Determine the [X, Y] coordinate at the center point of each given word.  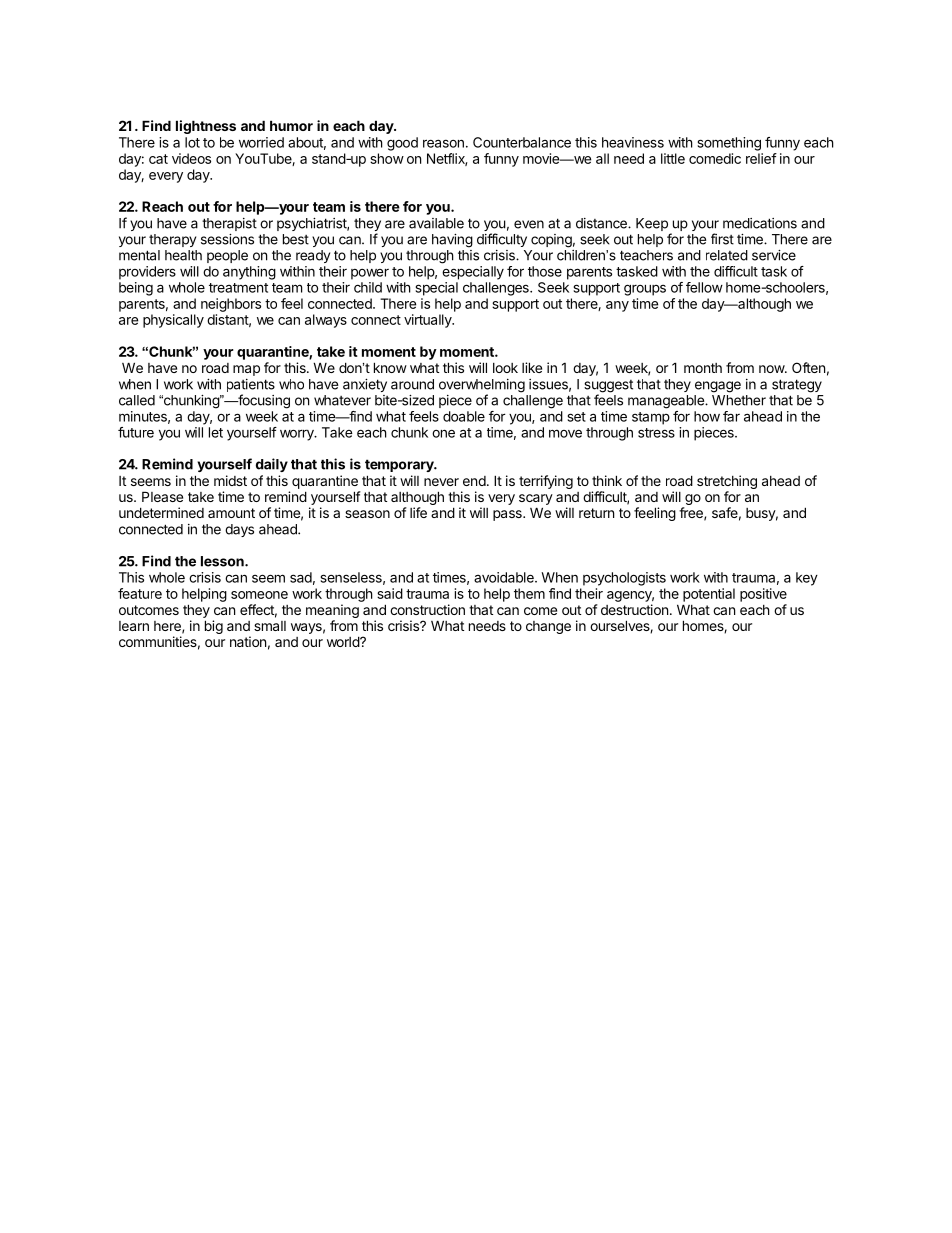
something [729, 144]
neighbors [231, 305]
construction [427, 609]
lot [192, 142]
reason [443, 143]
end [474, 481]
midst [230, 480]
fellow [704, 287]
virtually [429, 321]
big [214, 627]
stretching [727, 483]
